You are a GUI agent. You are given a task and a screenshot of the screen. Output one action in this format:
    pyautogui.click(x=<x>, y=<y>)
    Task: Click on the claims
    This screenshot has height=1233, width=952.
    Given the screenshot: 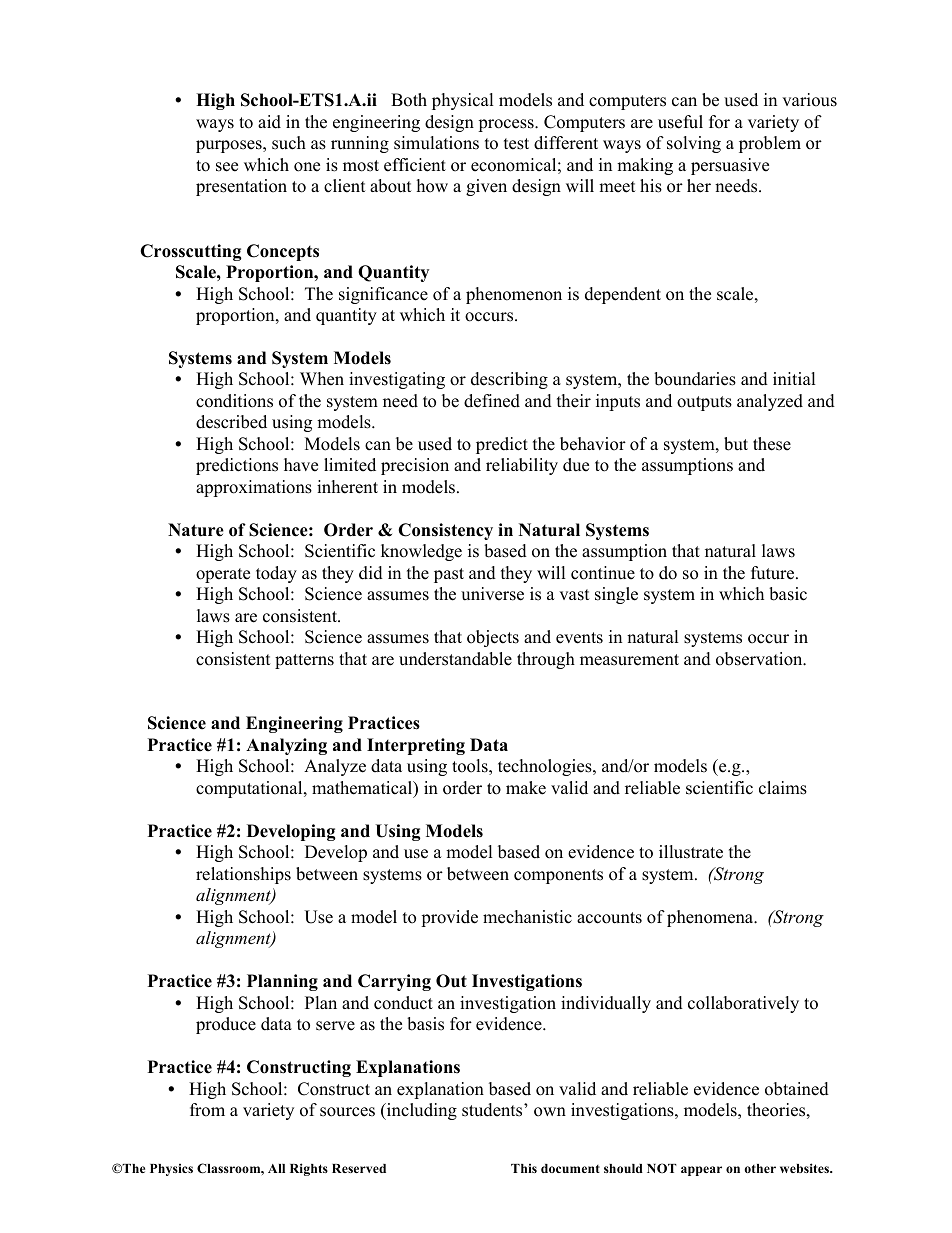 What is the action you would take?
    pyautogui.click(x=783, y=788)
